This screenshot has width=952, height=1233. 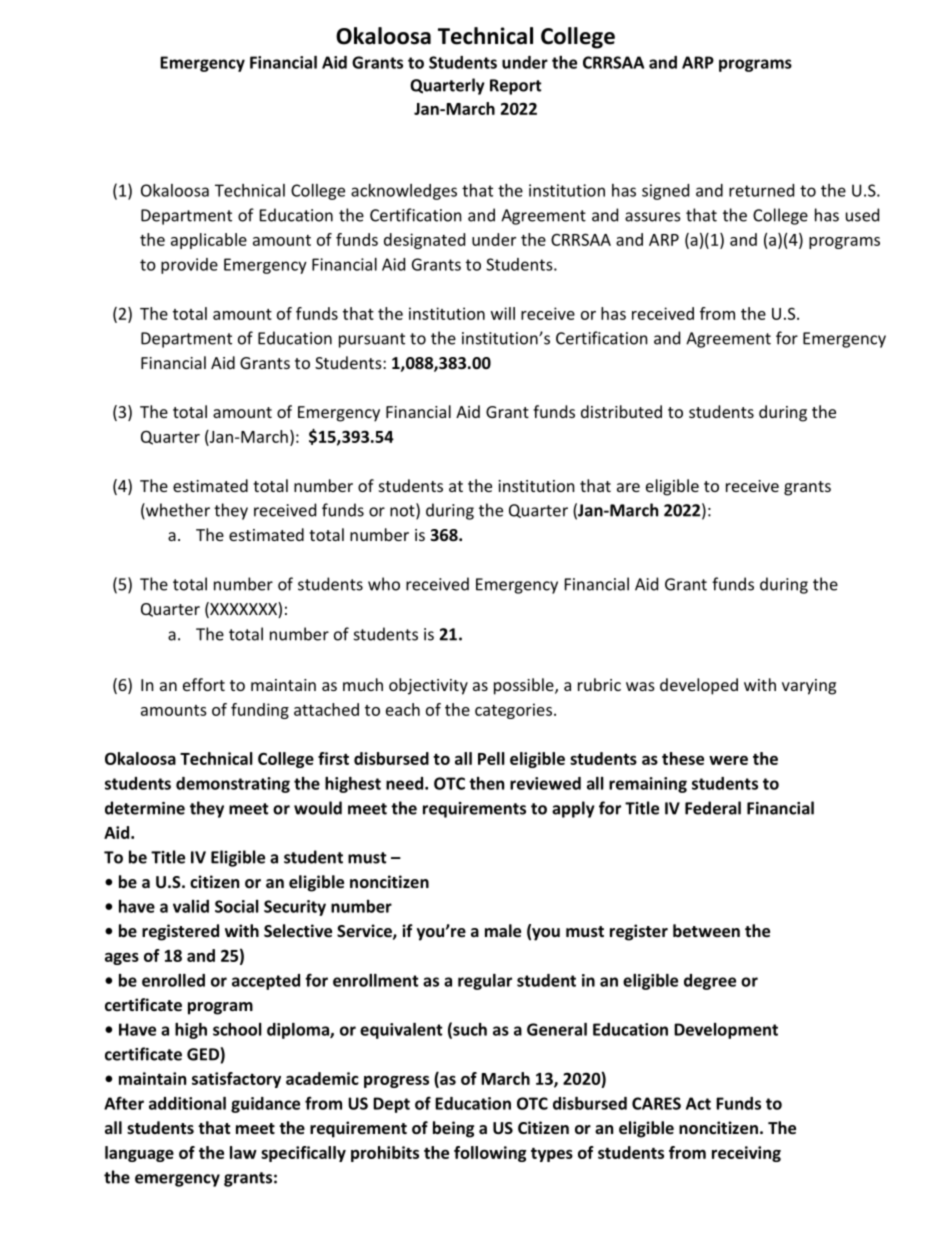 What do you see at coordinates (209, 241) in the screenshot?
I see `applicable` at bounding box center [209, 241].
